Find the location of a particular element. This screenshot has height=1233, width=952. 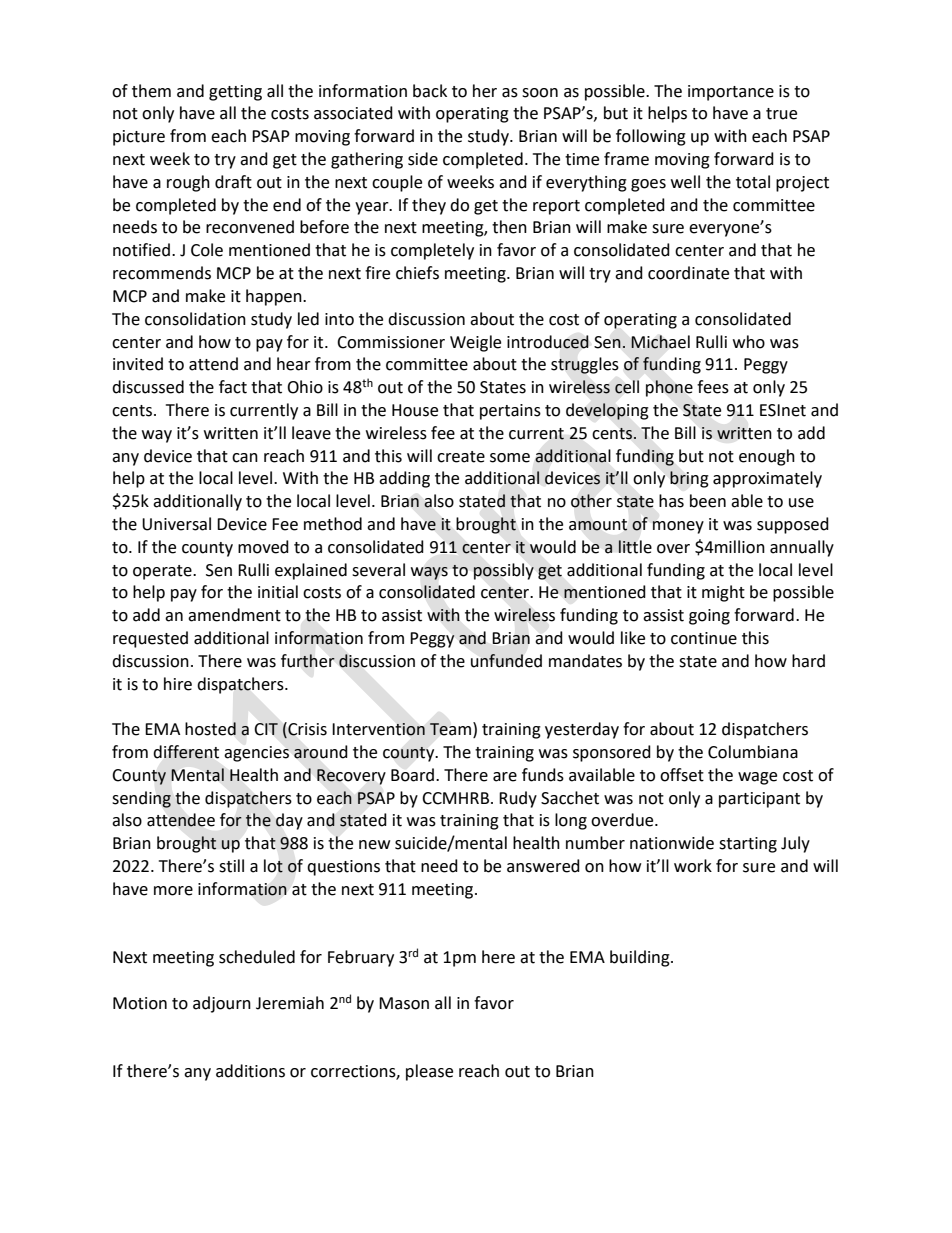

consolidation is located at coordinates (195, 319).
